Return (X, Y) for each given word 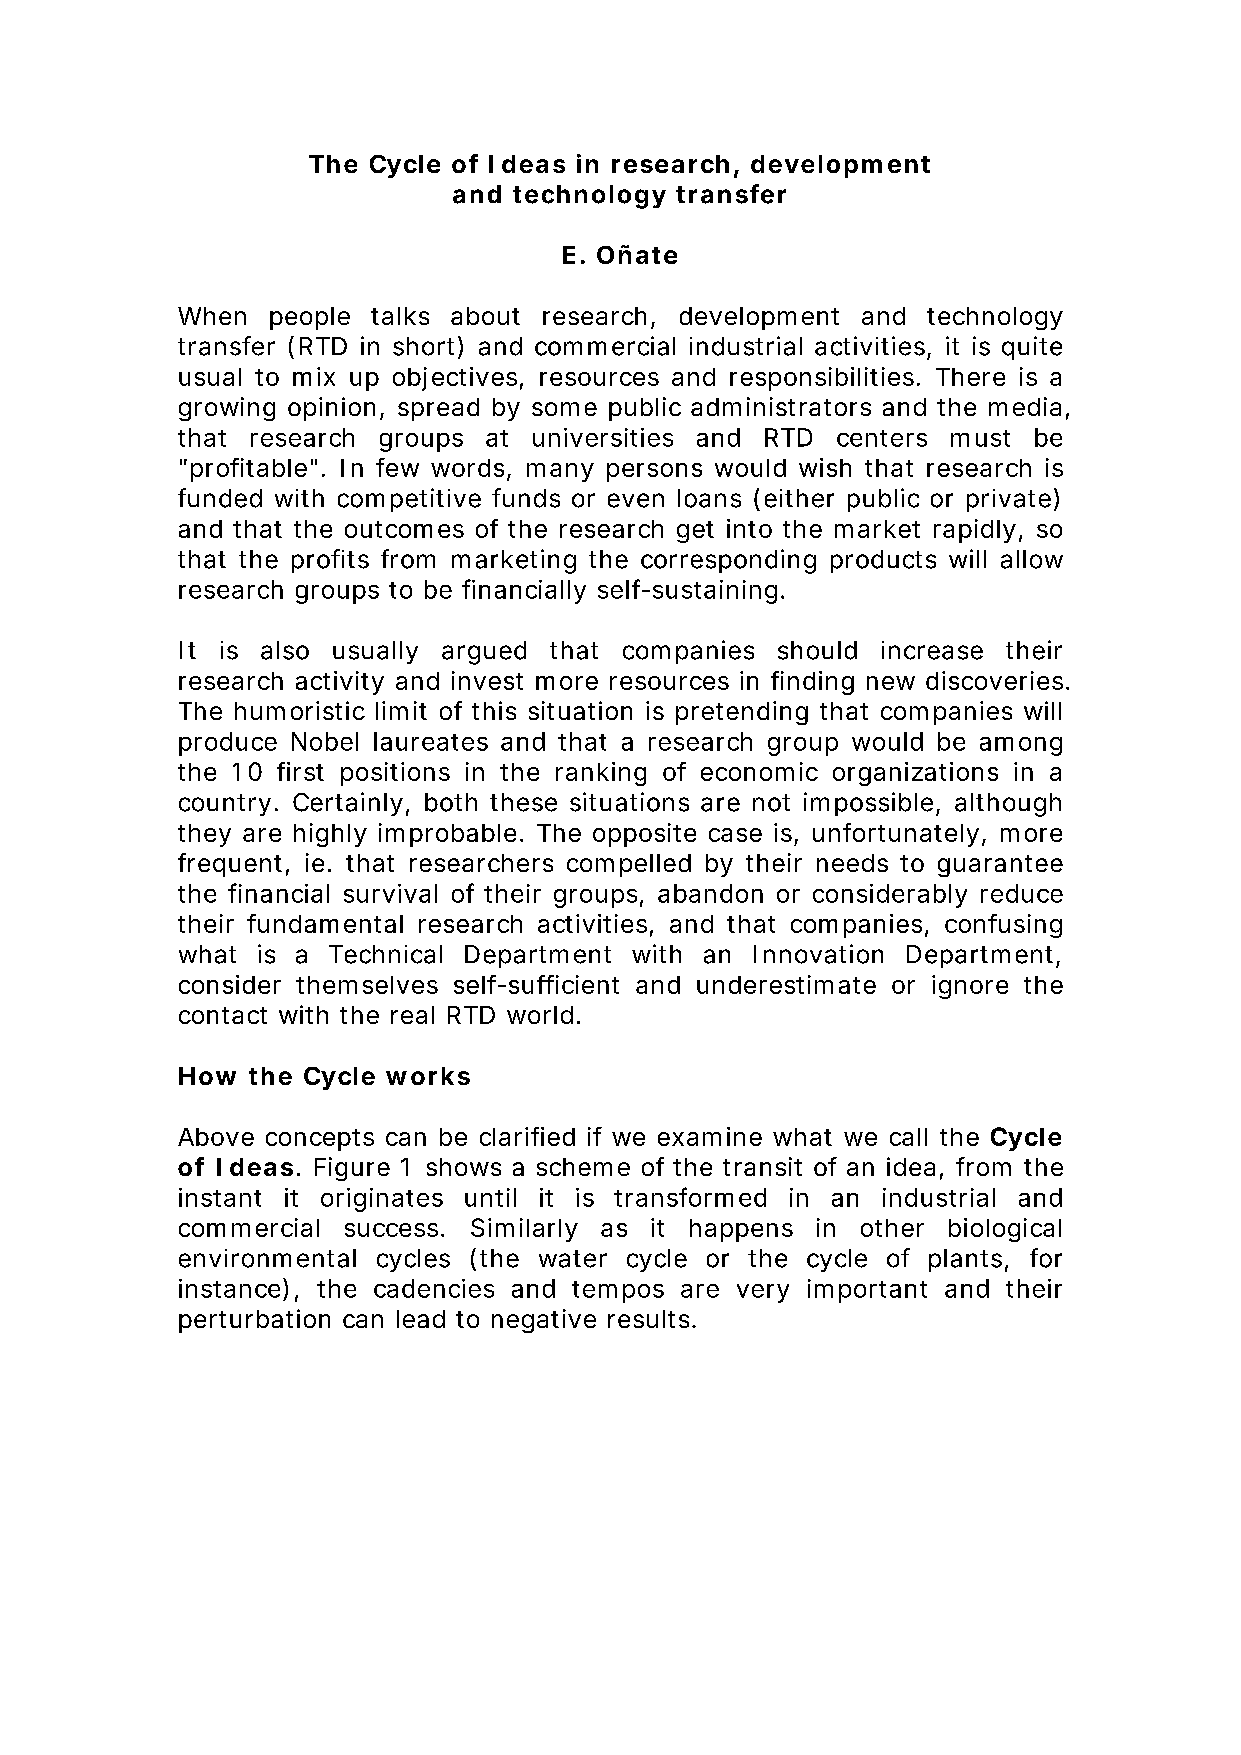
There (970, 377)
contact (223, 1015)
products (883, 561)
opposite (644, 835)
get (695, 532)
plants (965, 1260)
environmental (267, 1258)
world (540, 1015)
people (310, 318)
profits (330, 561)
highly (330, 835)
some (564, 409)
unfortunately (896, 835)
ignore (970, 987)
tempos (618, 1292)
